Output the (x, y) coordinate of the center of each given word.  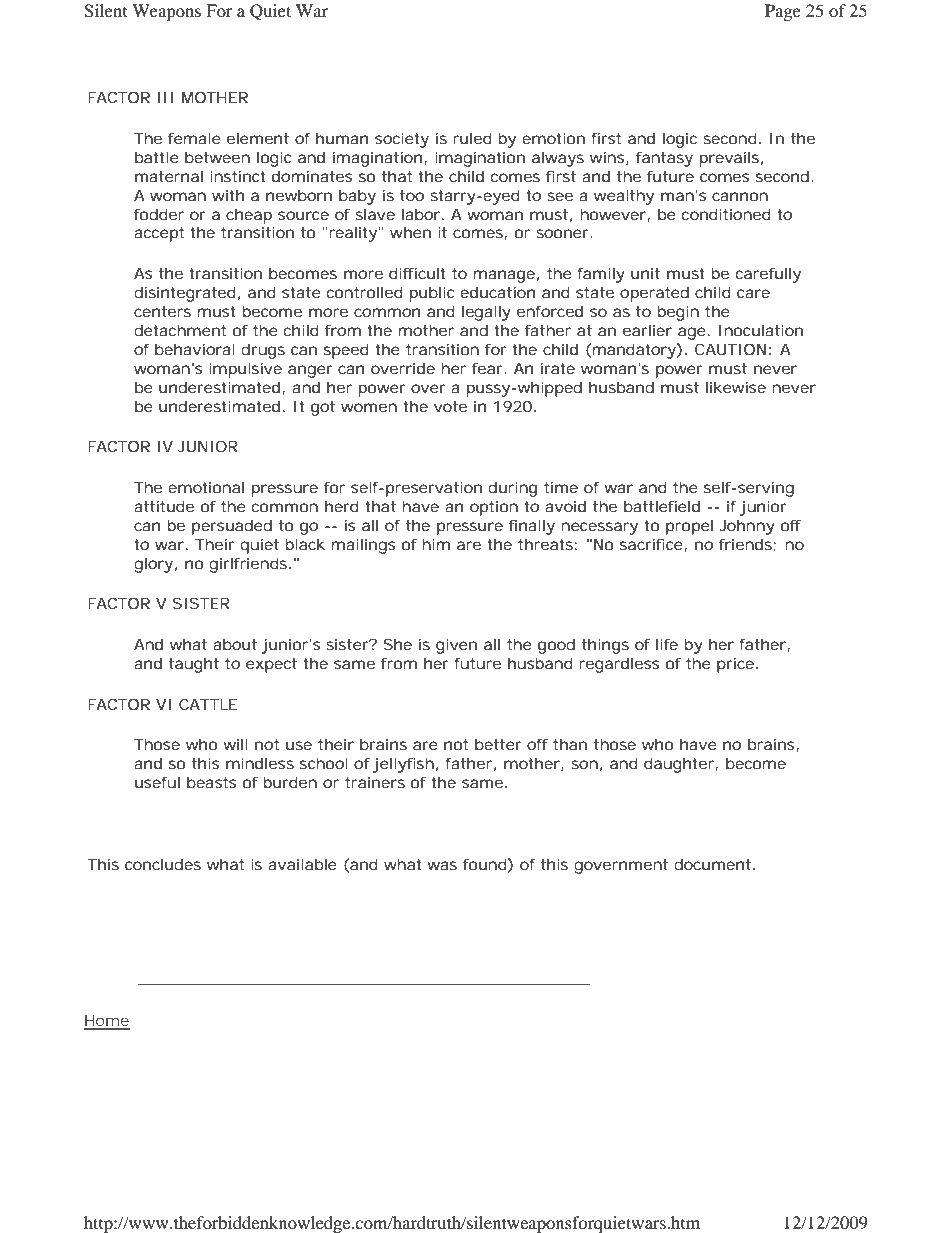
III (165, 97)
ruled (472, 138)
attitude (164, 506)
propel (689, 527)
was (442, 865)
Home (106, 1022)
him (436, 544)
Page (783, 12)
